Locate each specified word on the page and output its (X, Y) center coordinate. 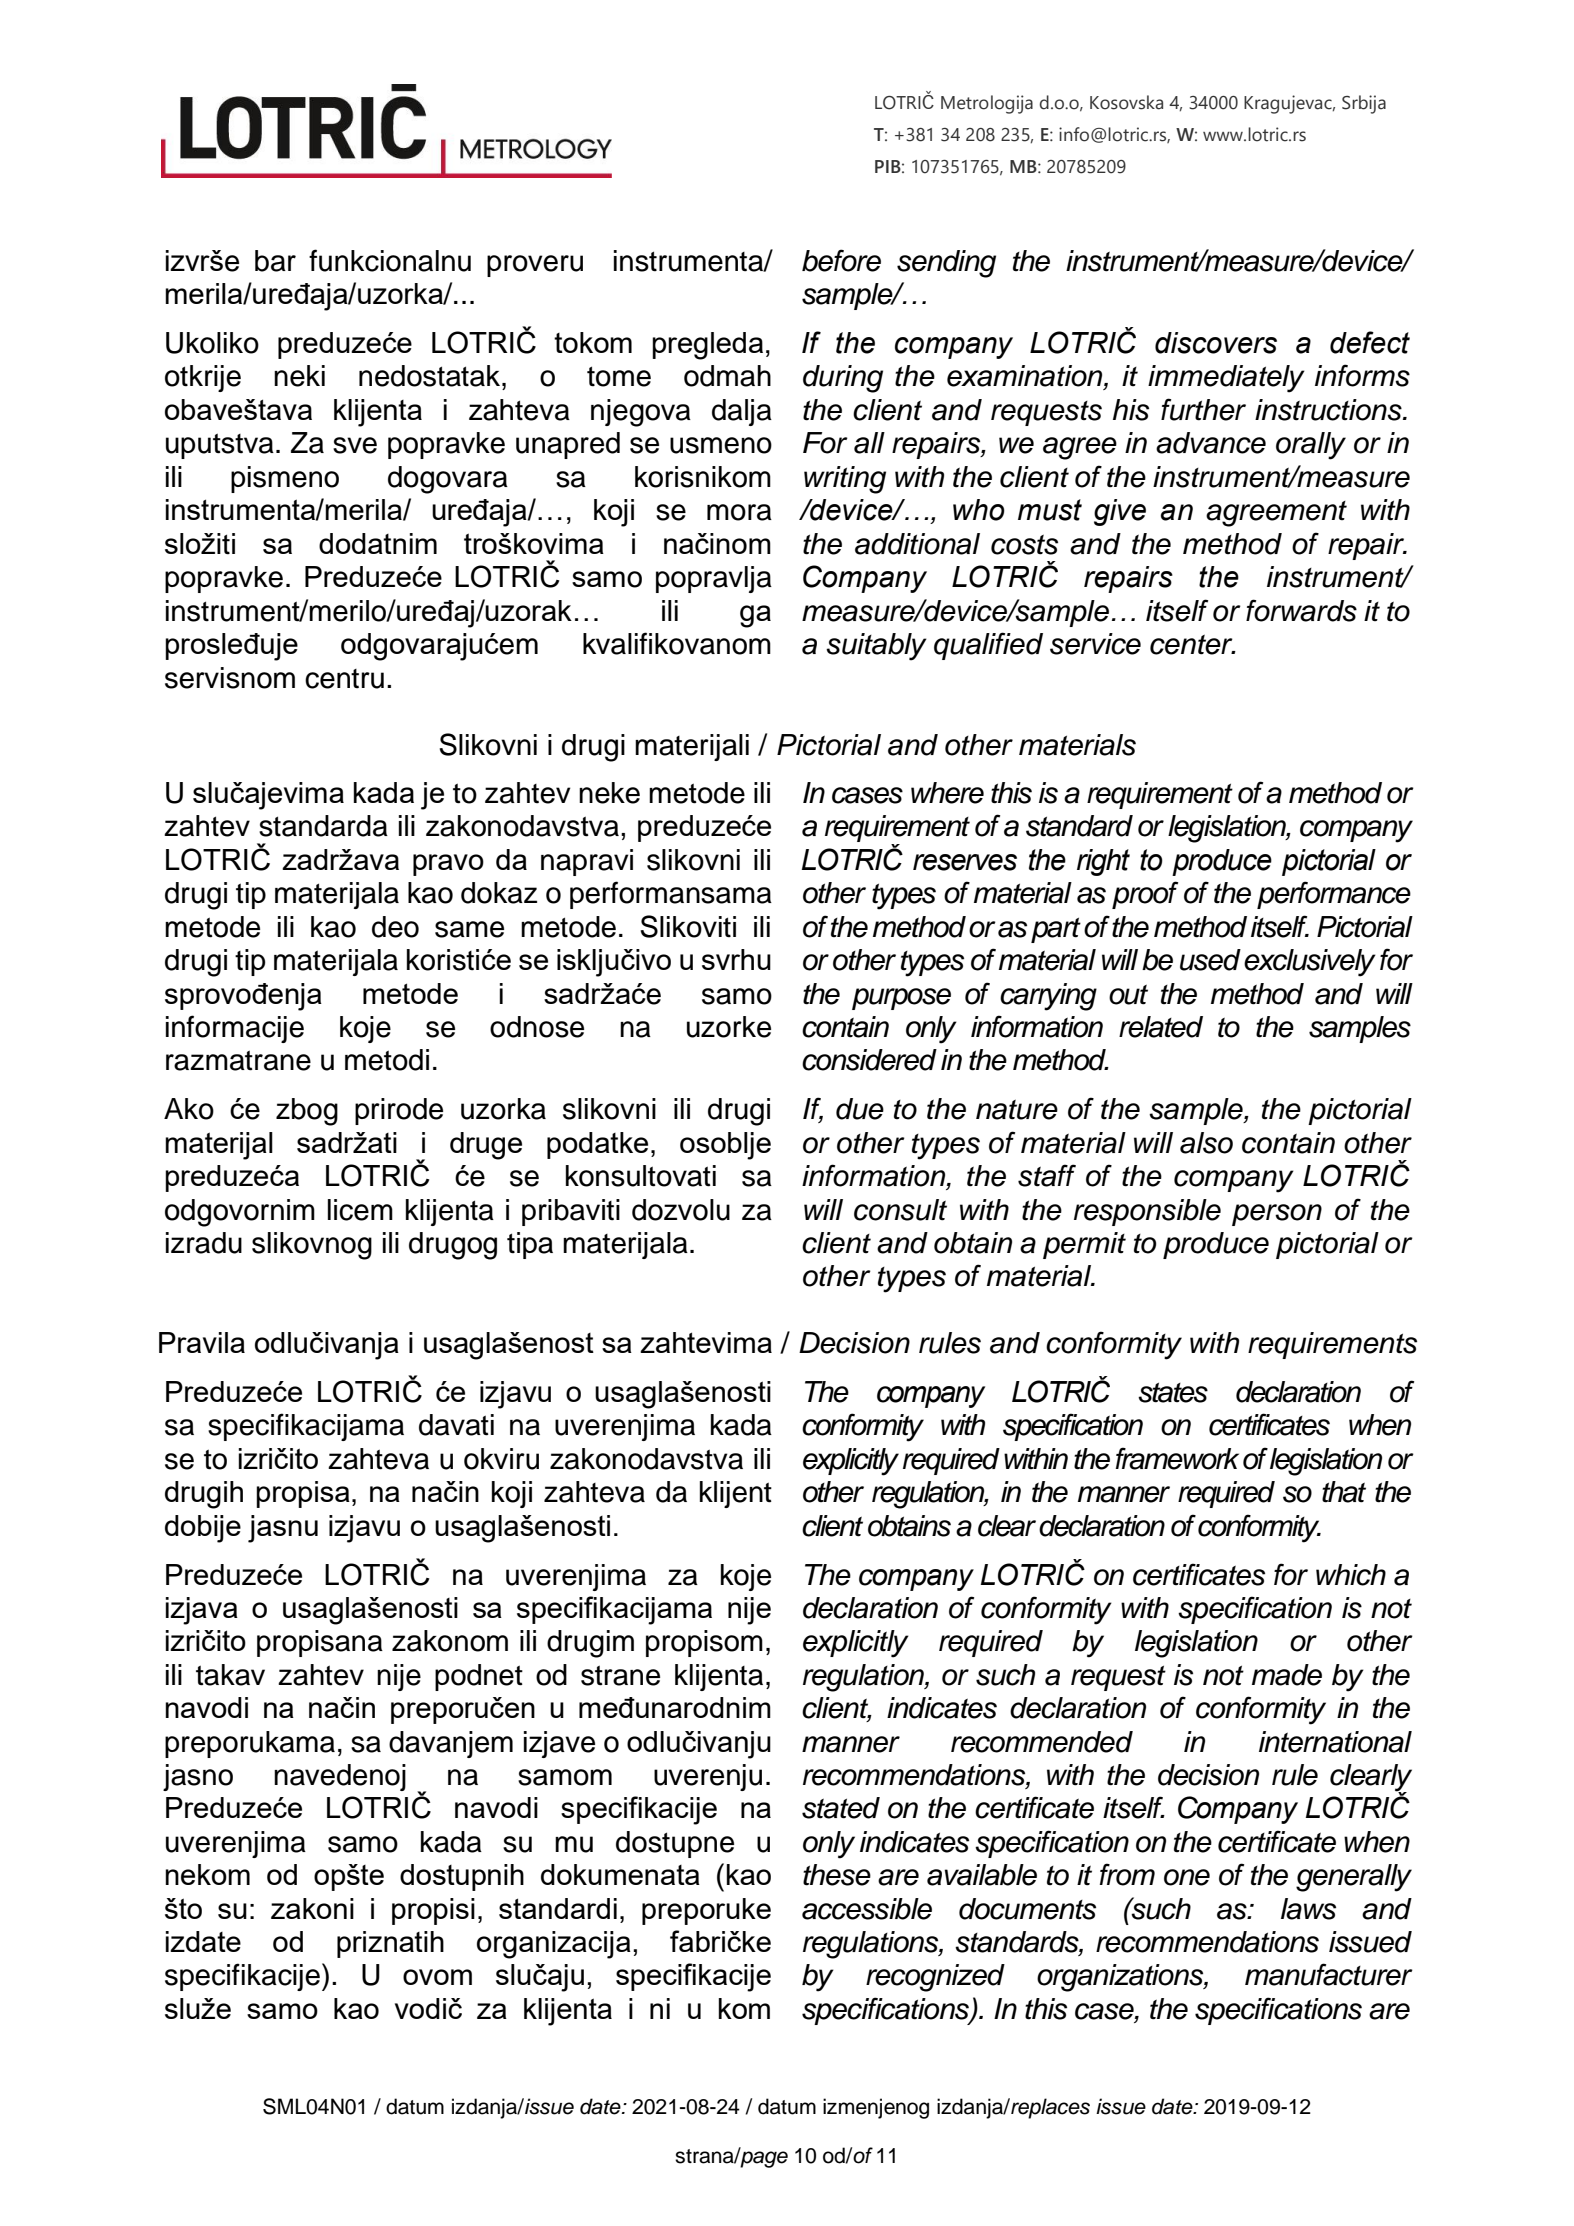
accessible (867, 1909)
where (947, 793)
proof (1145, 895)
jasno (198, 1777)
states (1173, 1393)
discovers (1216, 343)
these (837, 1875)
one (1187, 1877)
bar (275, 261)
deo (395, 927)
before (841, 260)
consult (900, 1210)
